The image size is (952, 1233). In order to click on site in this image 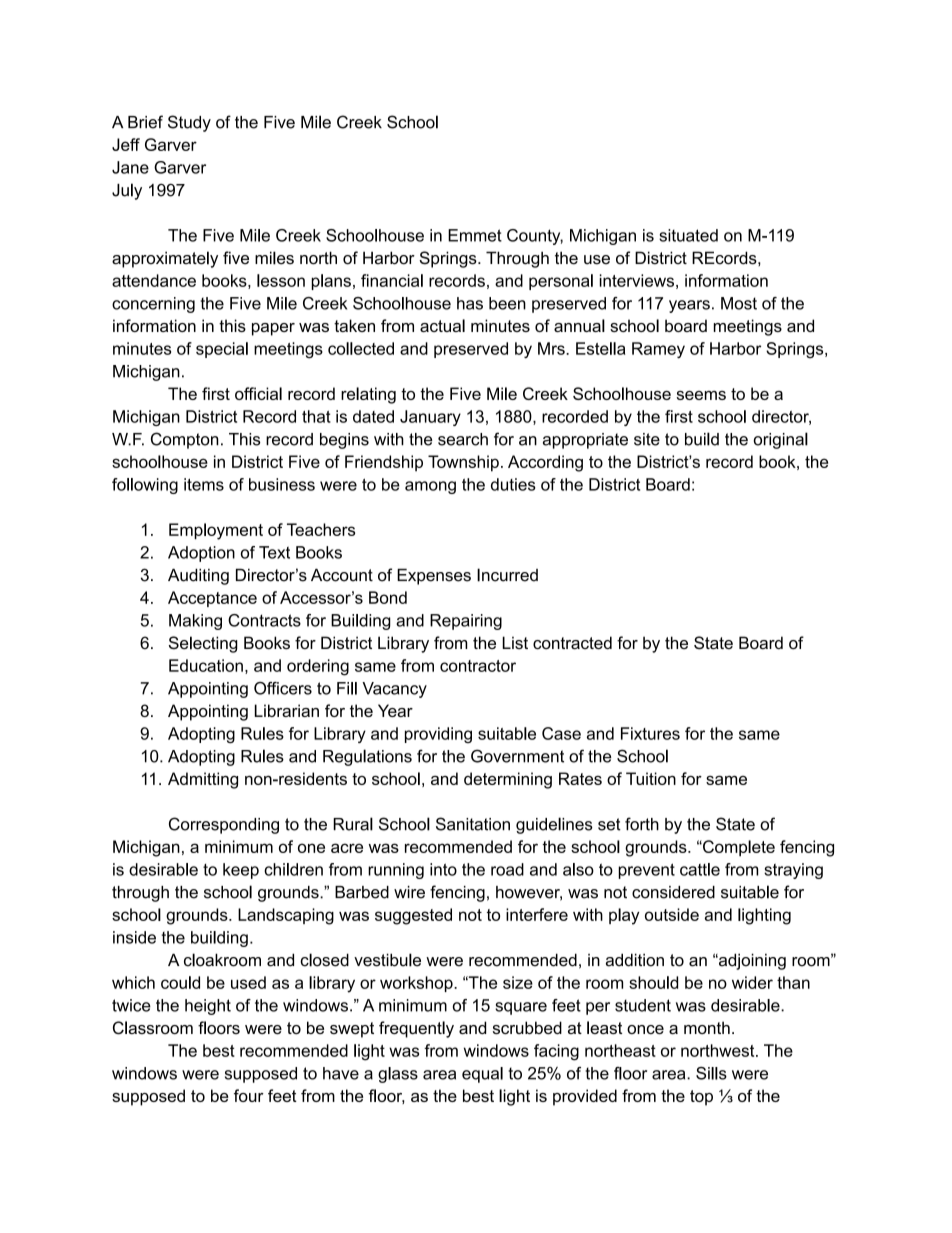, I will do `click(647, 439)`.
